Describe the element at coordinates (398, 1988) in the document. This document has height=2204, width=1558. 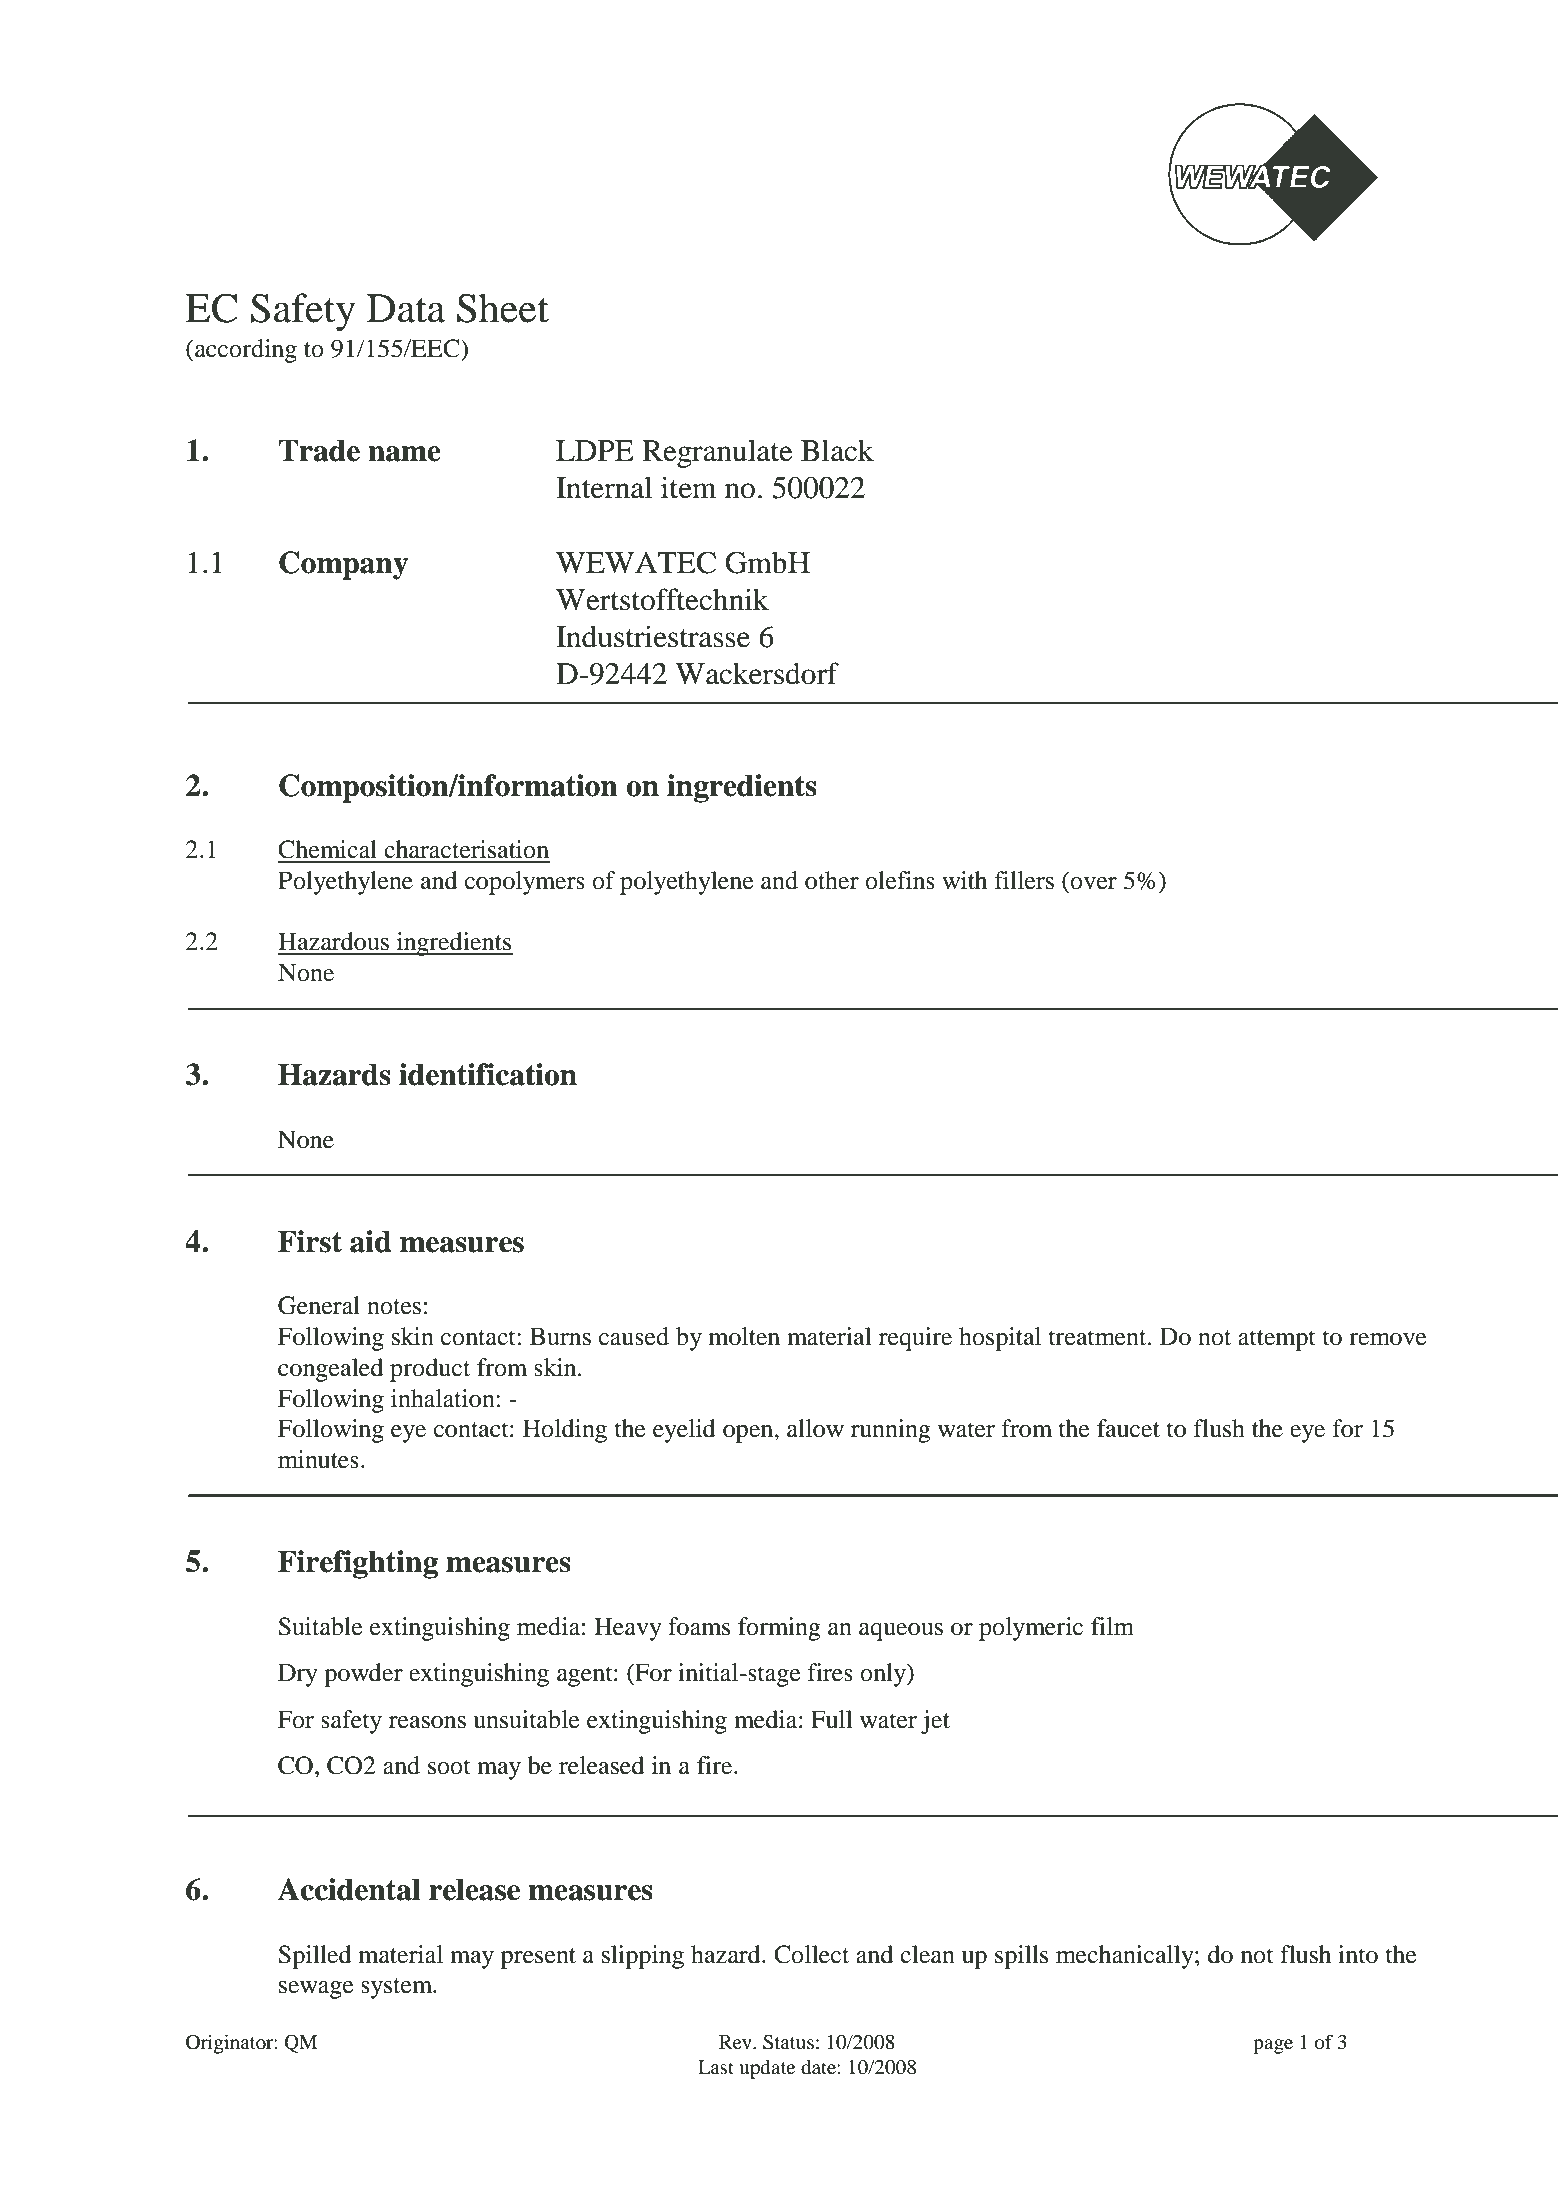
I see `system` at that location.
